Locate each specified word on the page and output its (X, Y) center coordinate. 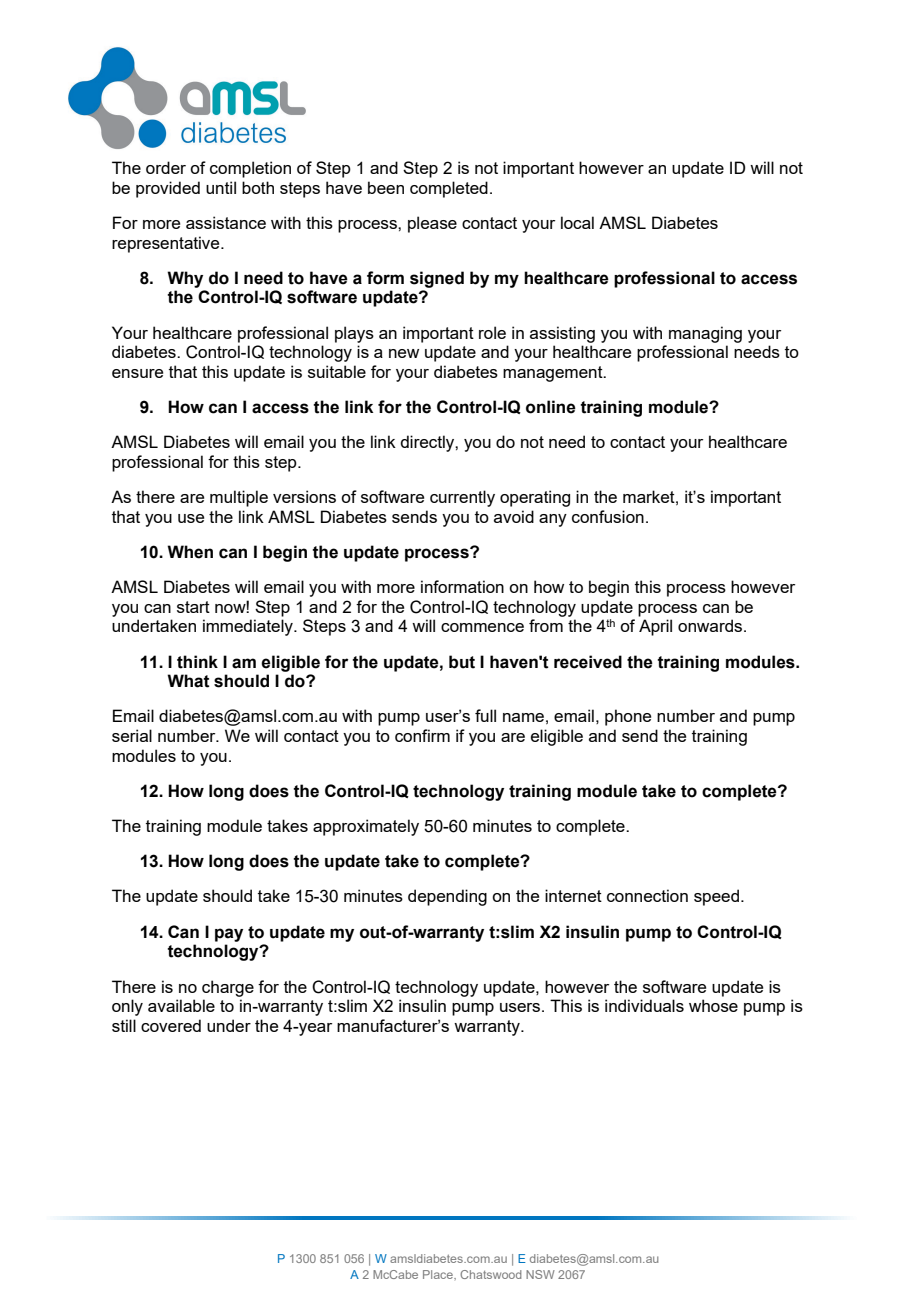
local (577, 222)
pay (229, 935)
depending (447, 897)
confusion (608, 516)
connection (647, 895)
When (190, 552)
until (221, 187)
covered (171, 1025)
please (432, 224)
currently (462, 498)
